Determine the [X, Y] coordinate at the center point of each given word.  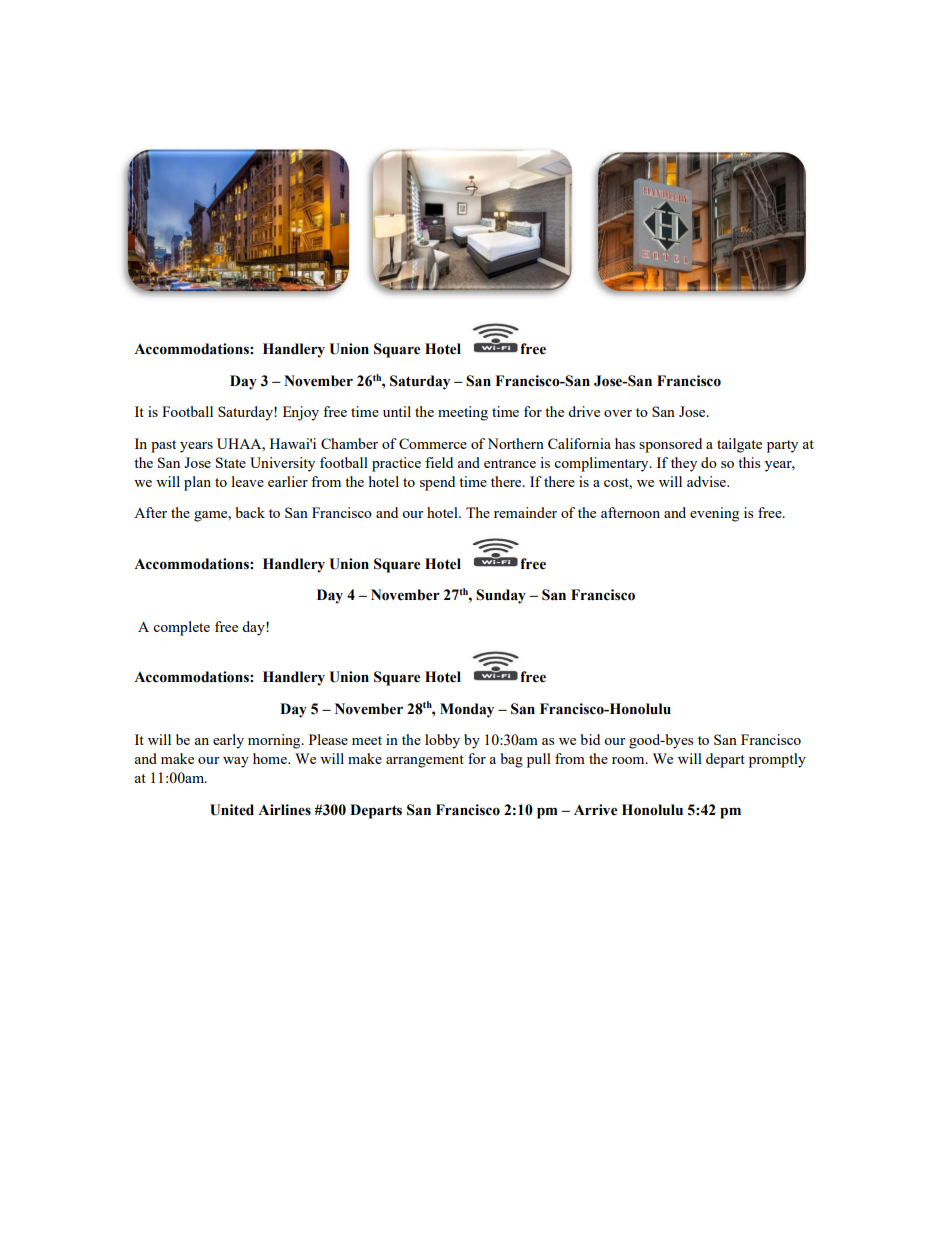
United [232, 810]
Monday [467, 710]
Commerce [433, 443]
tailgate [739, 445]
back [250, 512]
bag [512, 760]
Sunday [501, 596]
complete [181, 628]
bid [590, 739]
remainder [525, 512]
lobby [442, 741]
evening [714, 514]
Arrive [596, 810]
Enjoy [301, 413]
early [228, 741]
